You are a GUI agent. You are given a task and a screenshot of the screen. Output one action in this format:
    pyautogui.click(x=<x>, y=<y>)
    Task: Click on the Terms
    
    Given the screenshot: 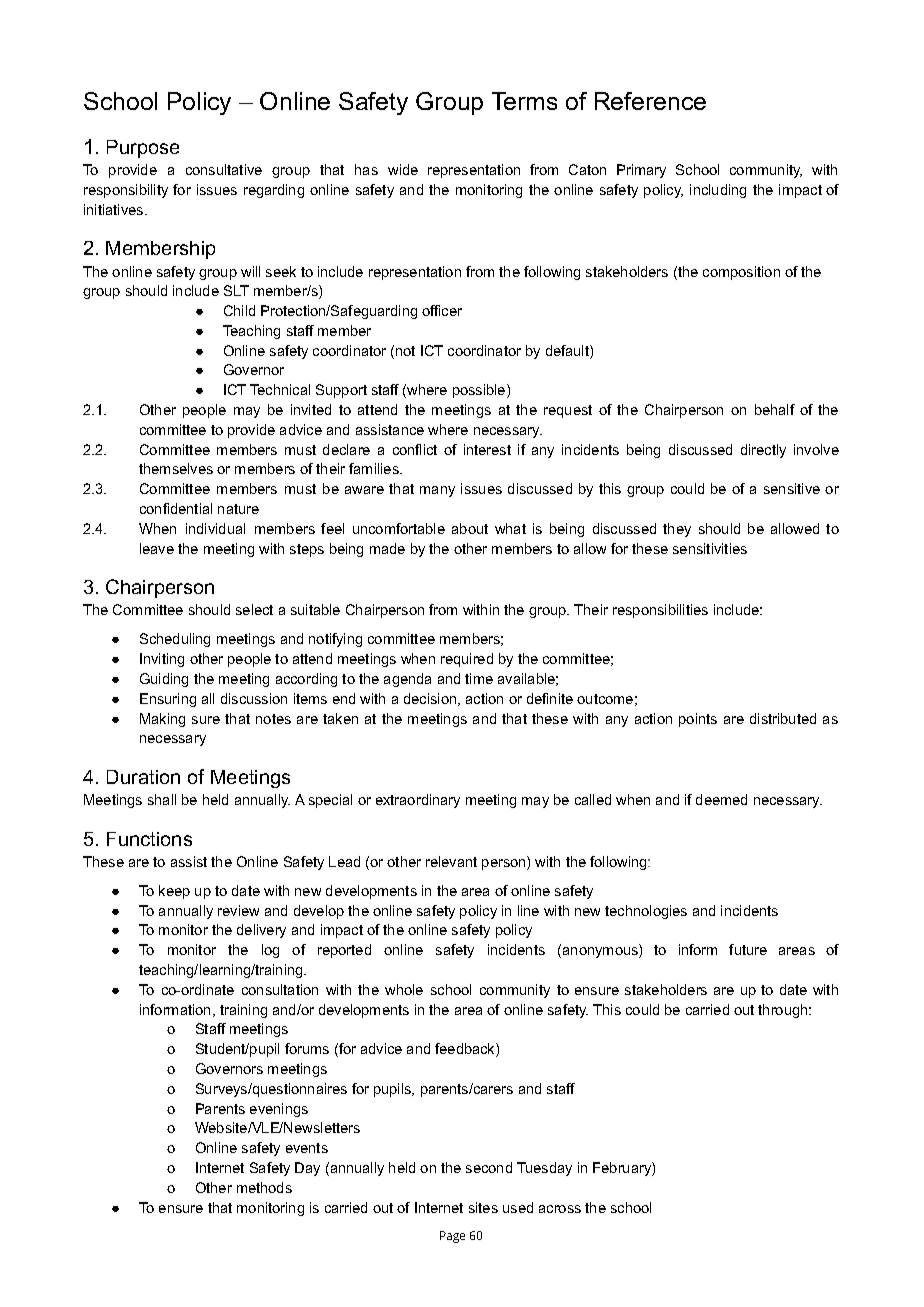 What is the action you would take?
    pyautogui.click(x=524, y=101)
